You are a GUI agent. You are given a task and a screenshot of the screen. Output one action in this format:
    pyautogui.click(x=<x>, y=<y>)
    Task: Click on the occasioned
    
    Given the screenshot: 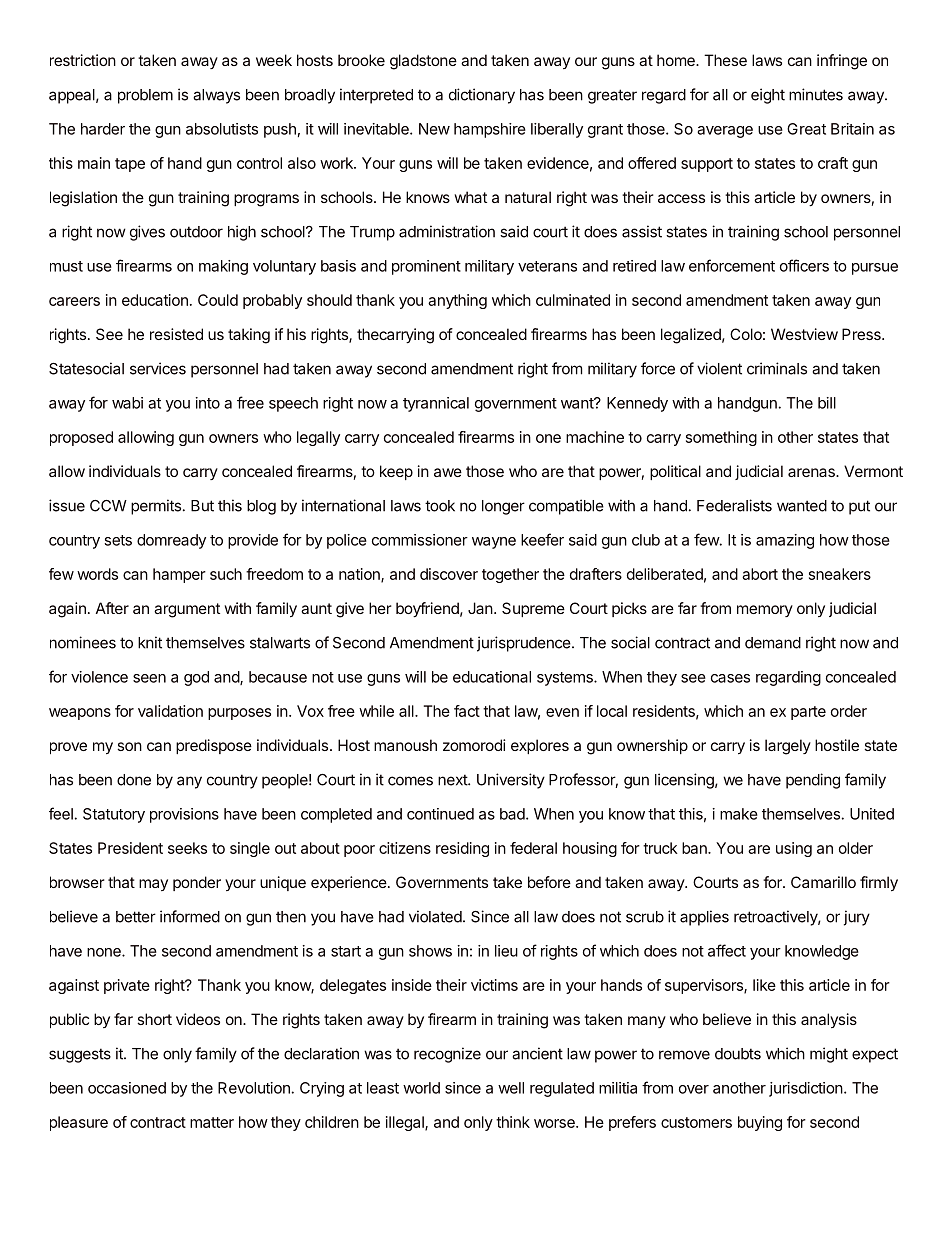 What is the action you would take?
    pyautogui.click(x=127, y=1088)
